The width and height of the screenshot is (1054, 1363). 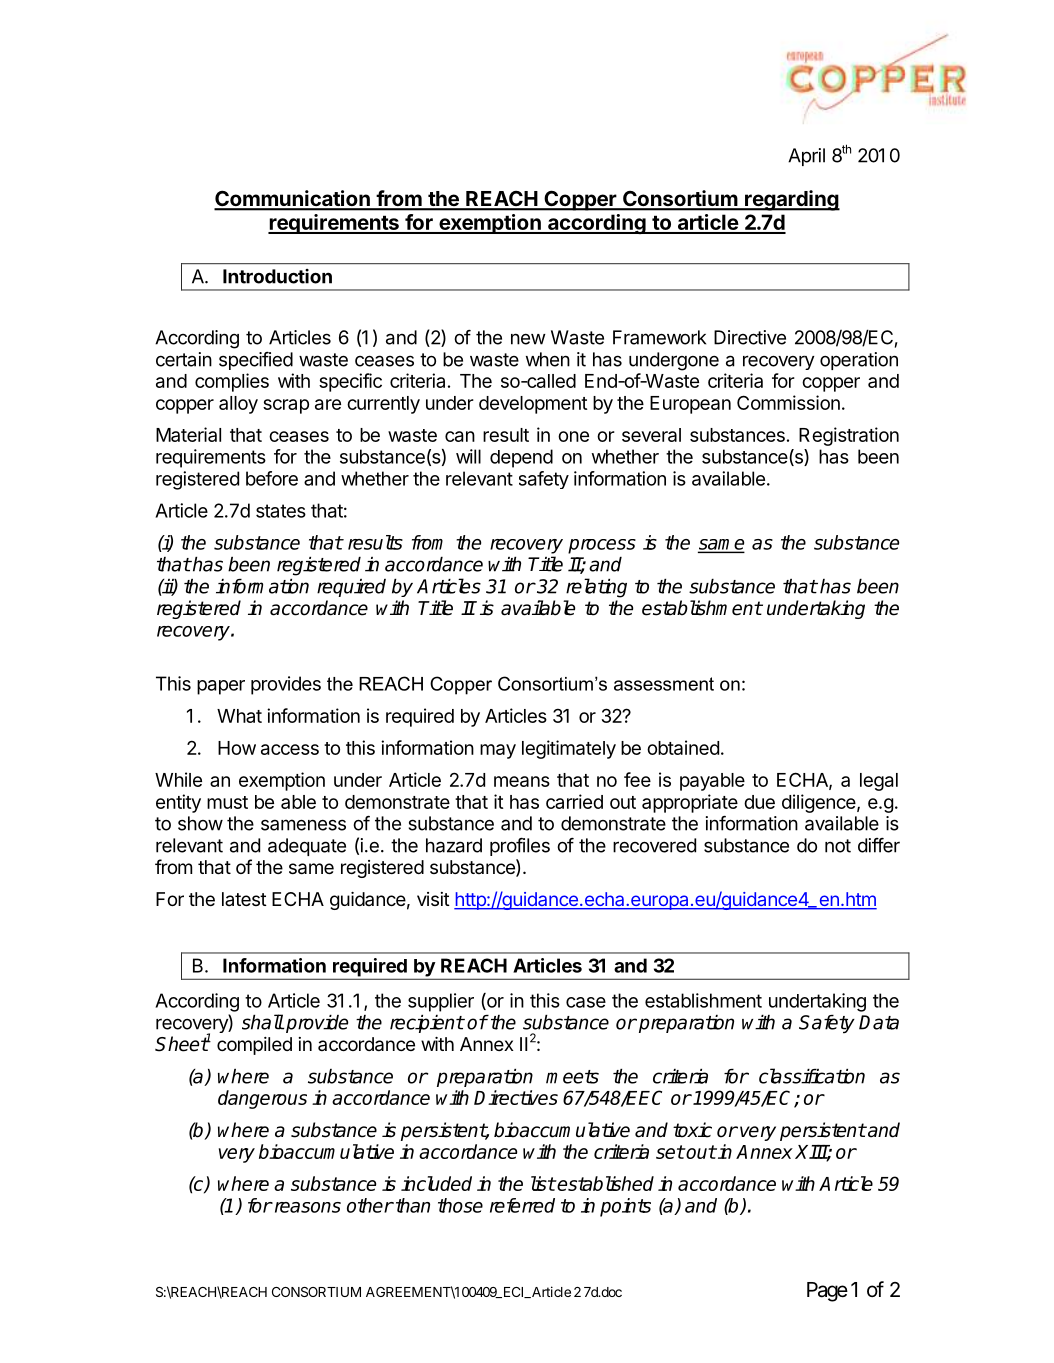 I want to click on before, so click(x=272, y=478).
